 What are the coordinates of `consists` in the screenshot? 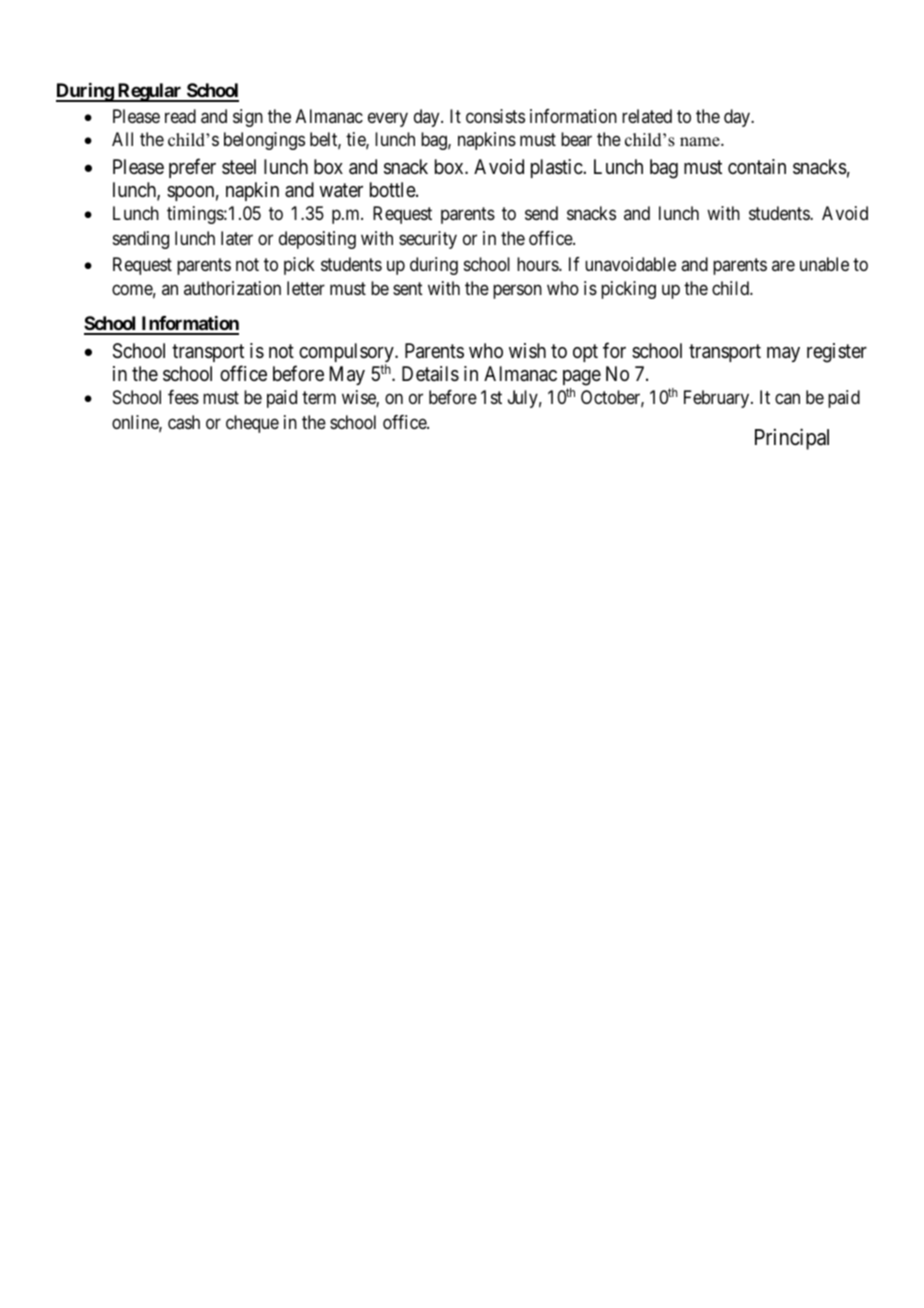 It's located at (495, 116).
